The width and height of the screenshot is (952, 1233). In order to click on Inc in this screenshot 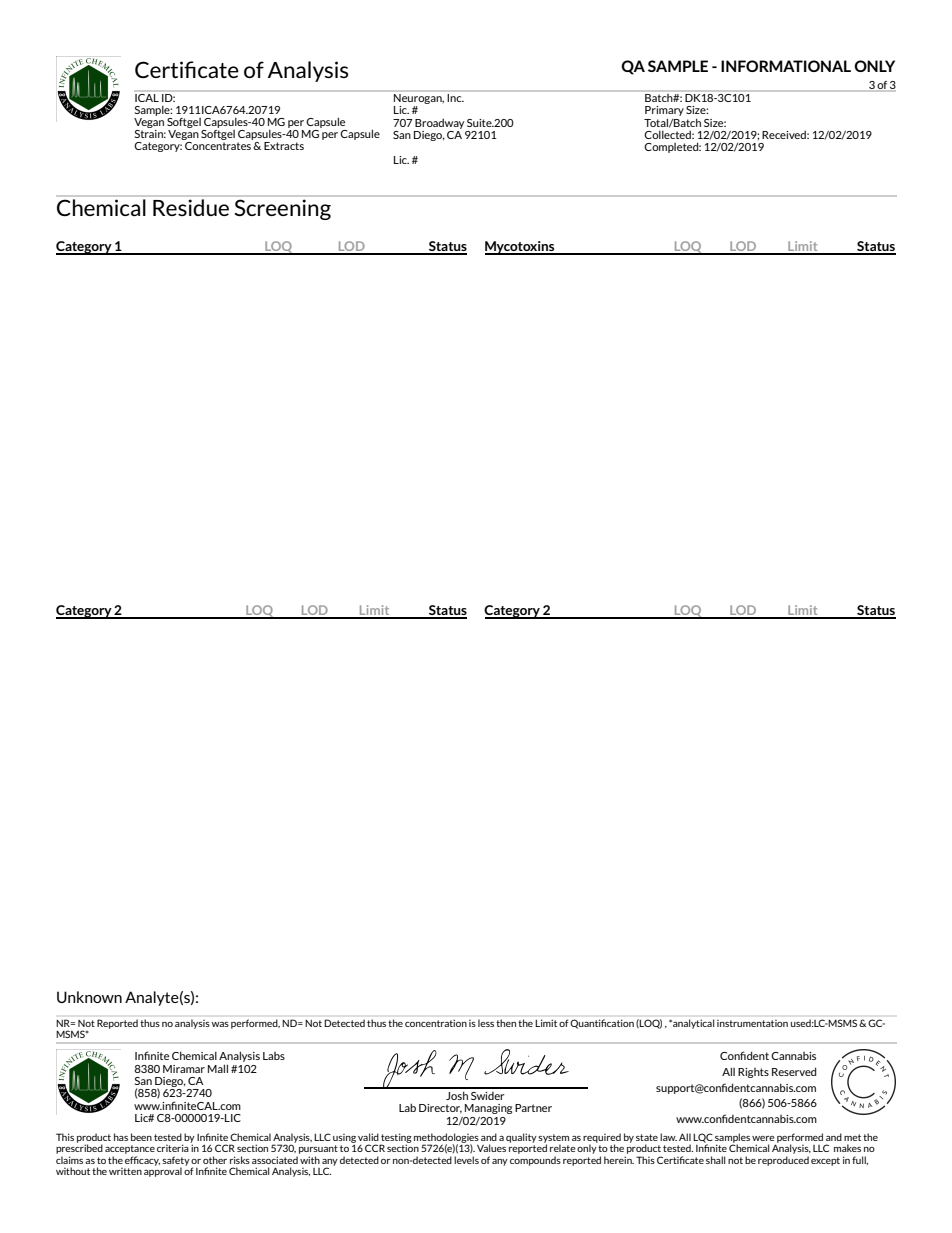, I will do `click(455, 96)`.
